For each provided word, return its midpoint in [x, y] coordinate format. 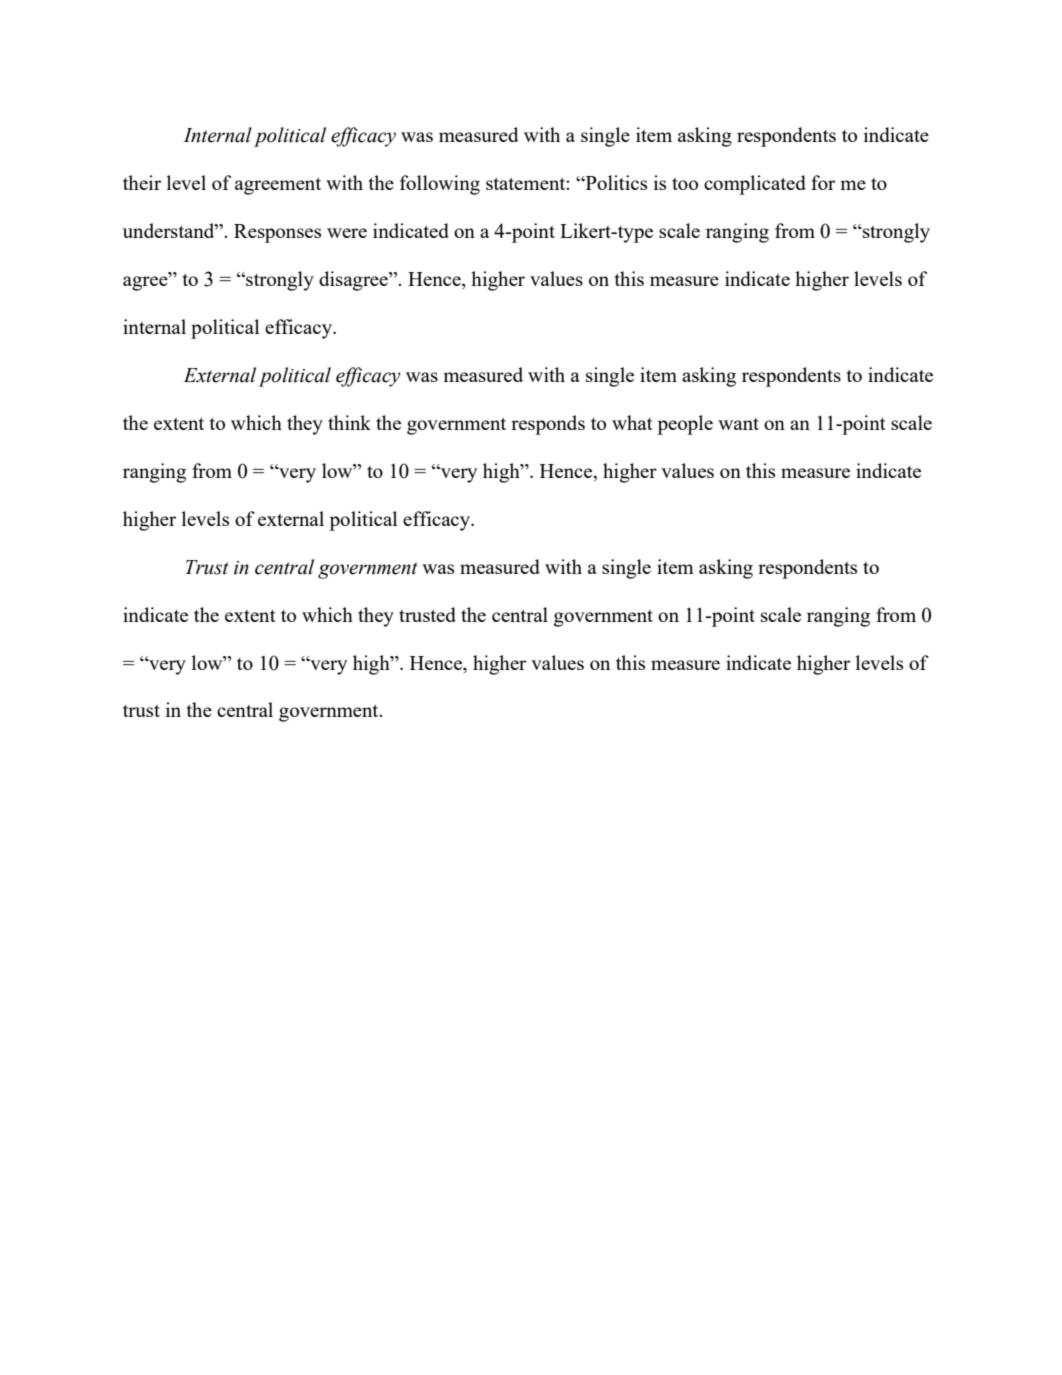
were [347, 233]
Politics [615, 182]
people [685, 425]
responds [548, 425]
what [632, 422]
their [142, 182]
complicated [755, 185]
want [738, 424]
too [685, 184]
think [349, 422]
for [823, 182]
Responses [277, 233]
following [440, 185]
